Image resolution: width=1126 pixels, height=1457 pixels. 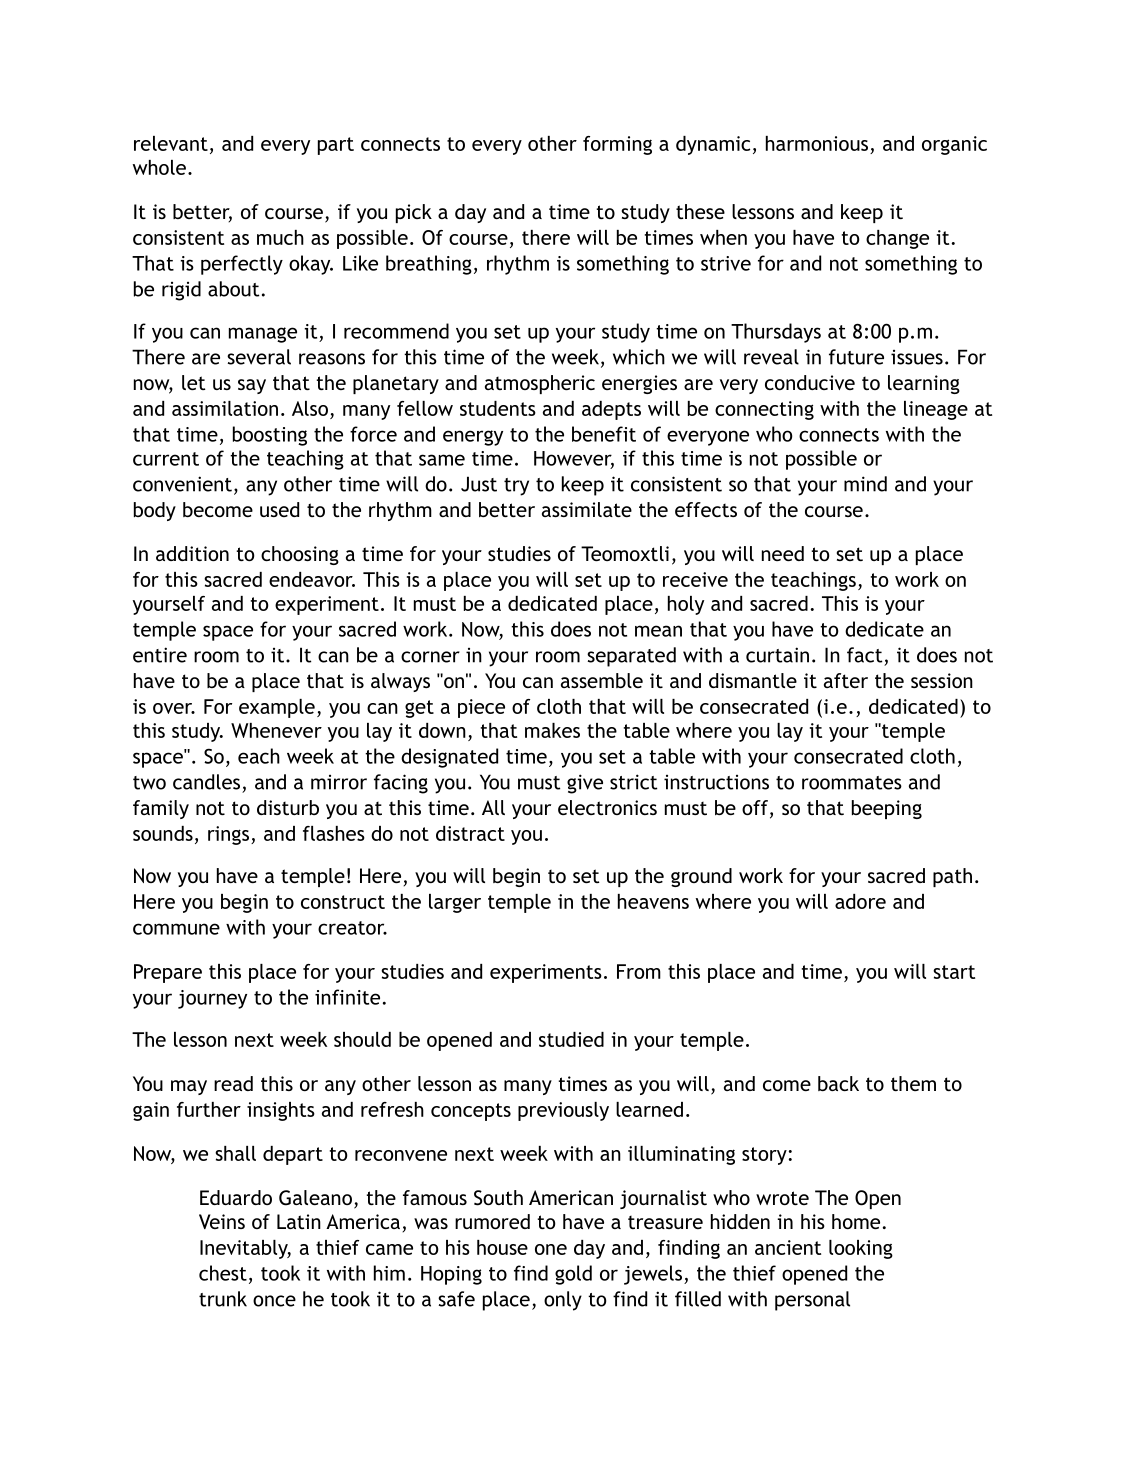 I want to click on read, so click(x=233, y=1083).
